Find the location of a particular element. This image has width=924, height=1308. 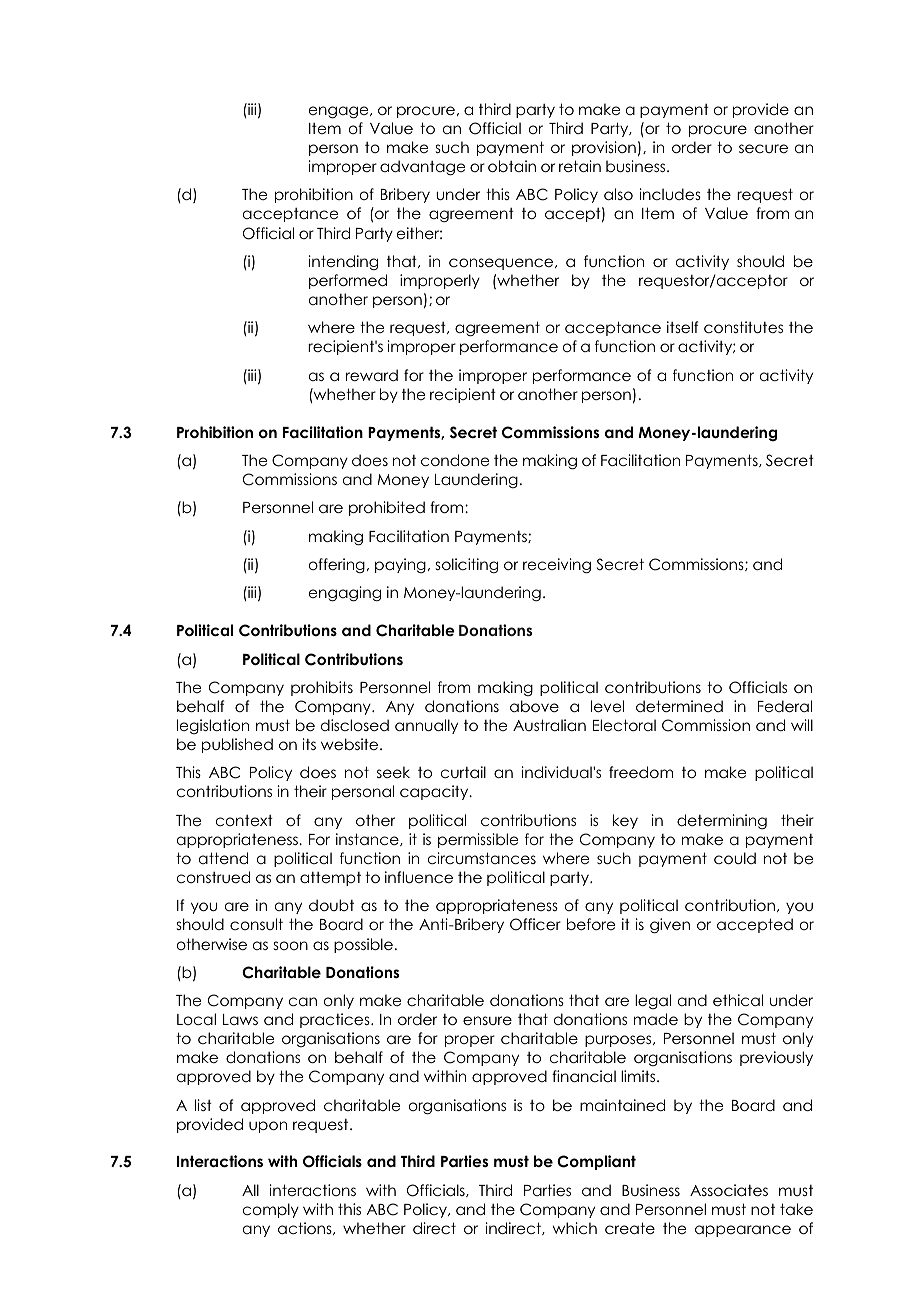

comply is located at coordinates (271, 1210).
